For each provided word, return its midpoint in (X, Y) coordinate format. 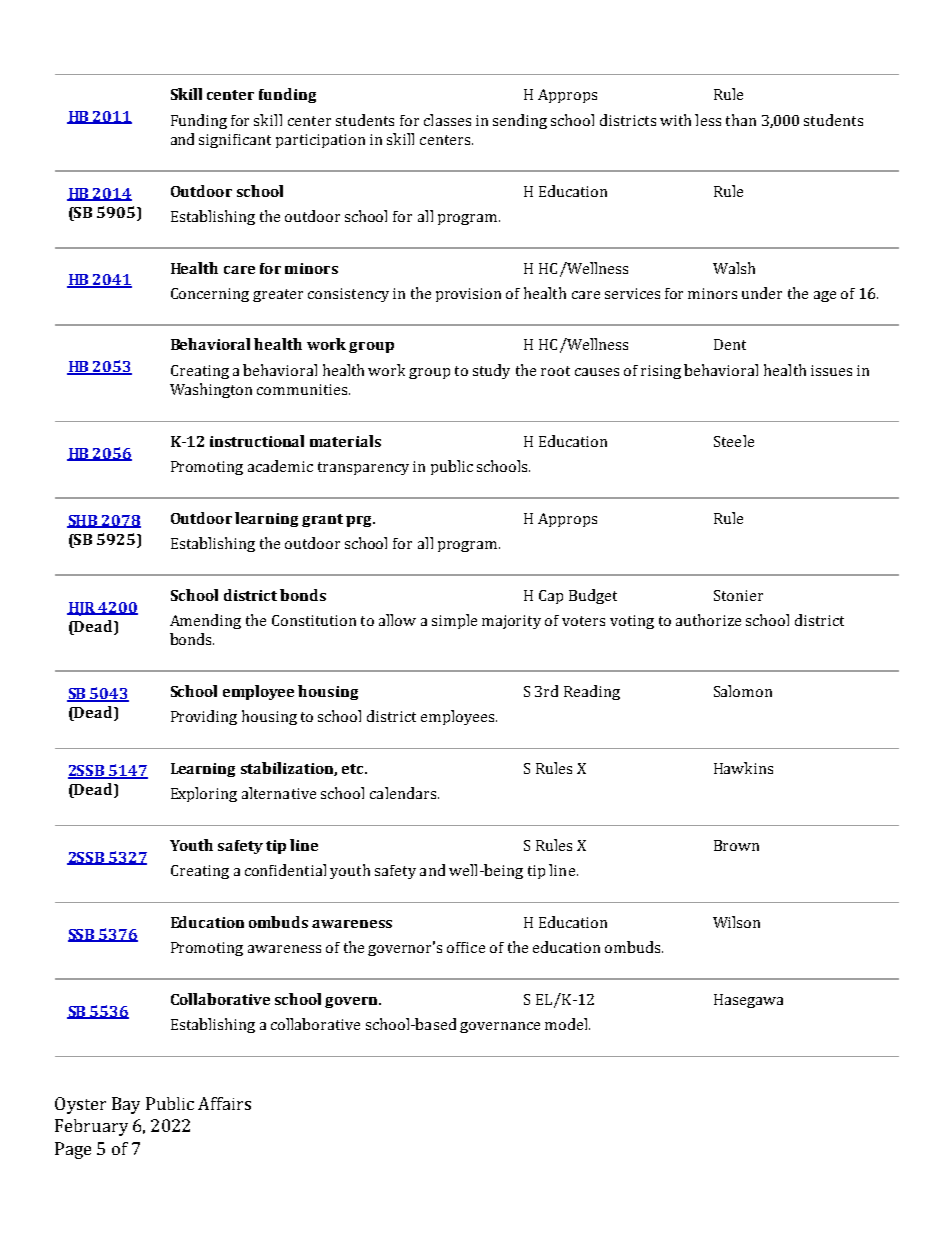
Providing (204, 717)
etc (354, 769)
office (466, 947)
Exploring (204, 794)
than (741, 120)
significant (235, 141)
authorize (708, 620)
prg (360, 521)
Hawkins (743, 768)
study (491, 371)
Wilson (736, 922)
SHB (83, 521)
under (762, 293)
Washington (211, 390)
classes (447, 120)
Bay (126, 1105)
